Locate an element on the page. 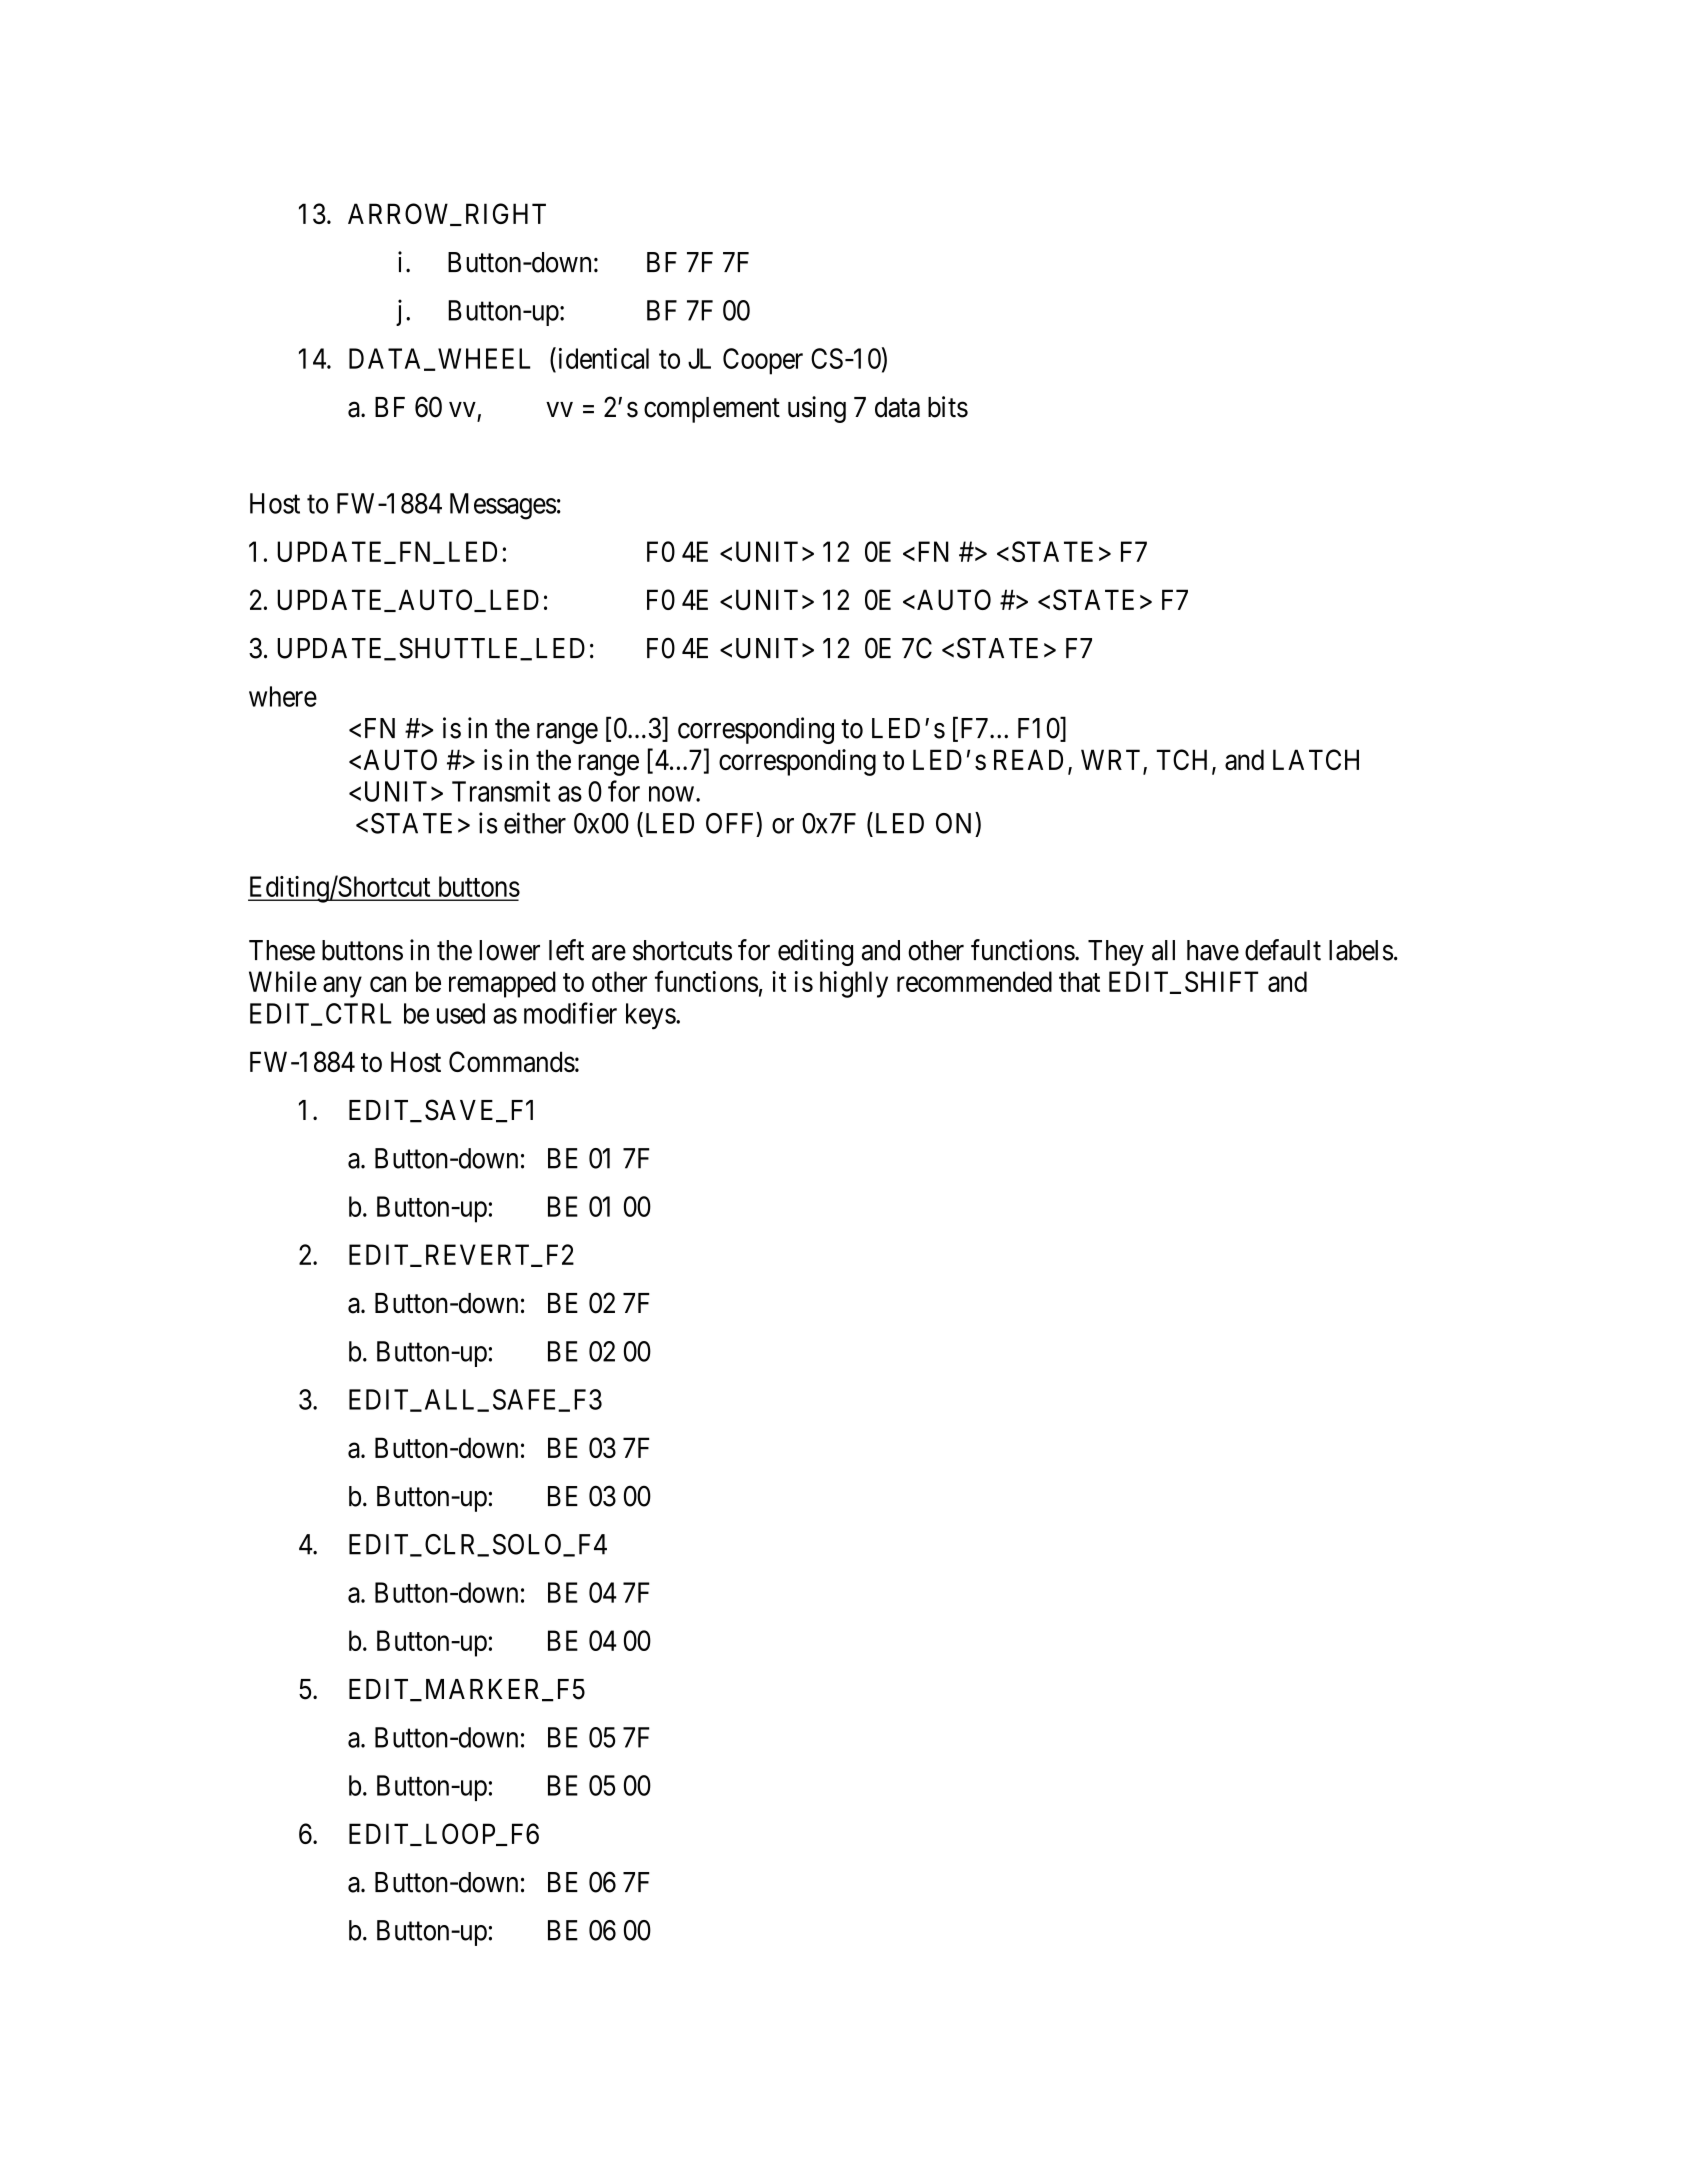 This page has width=1687, height=2184. highly is located at coordinates (854, 984).
